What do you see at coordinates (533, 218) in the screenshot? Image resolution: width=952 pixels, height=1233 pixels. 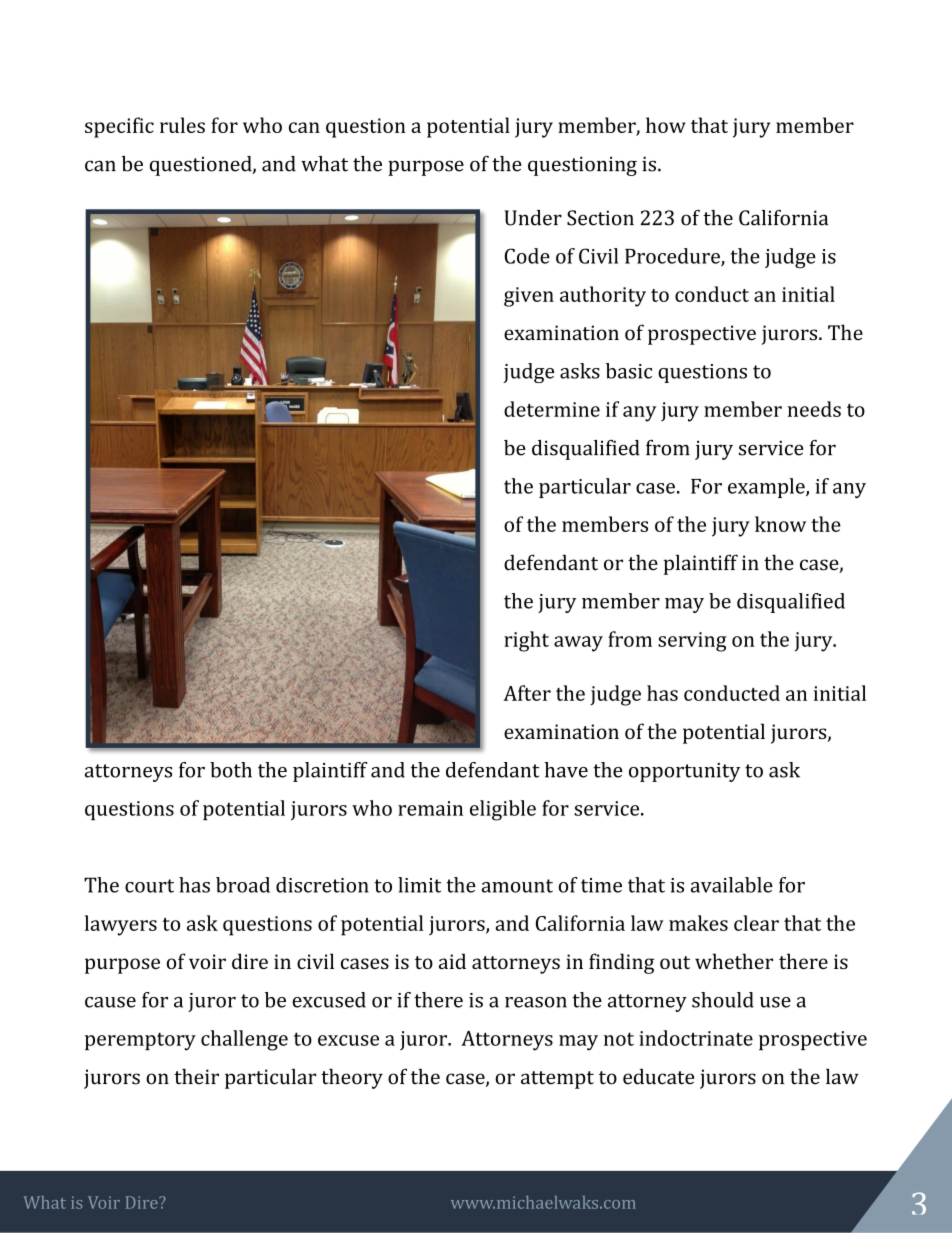 I see `Under` at bounding box center [533, 218].
